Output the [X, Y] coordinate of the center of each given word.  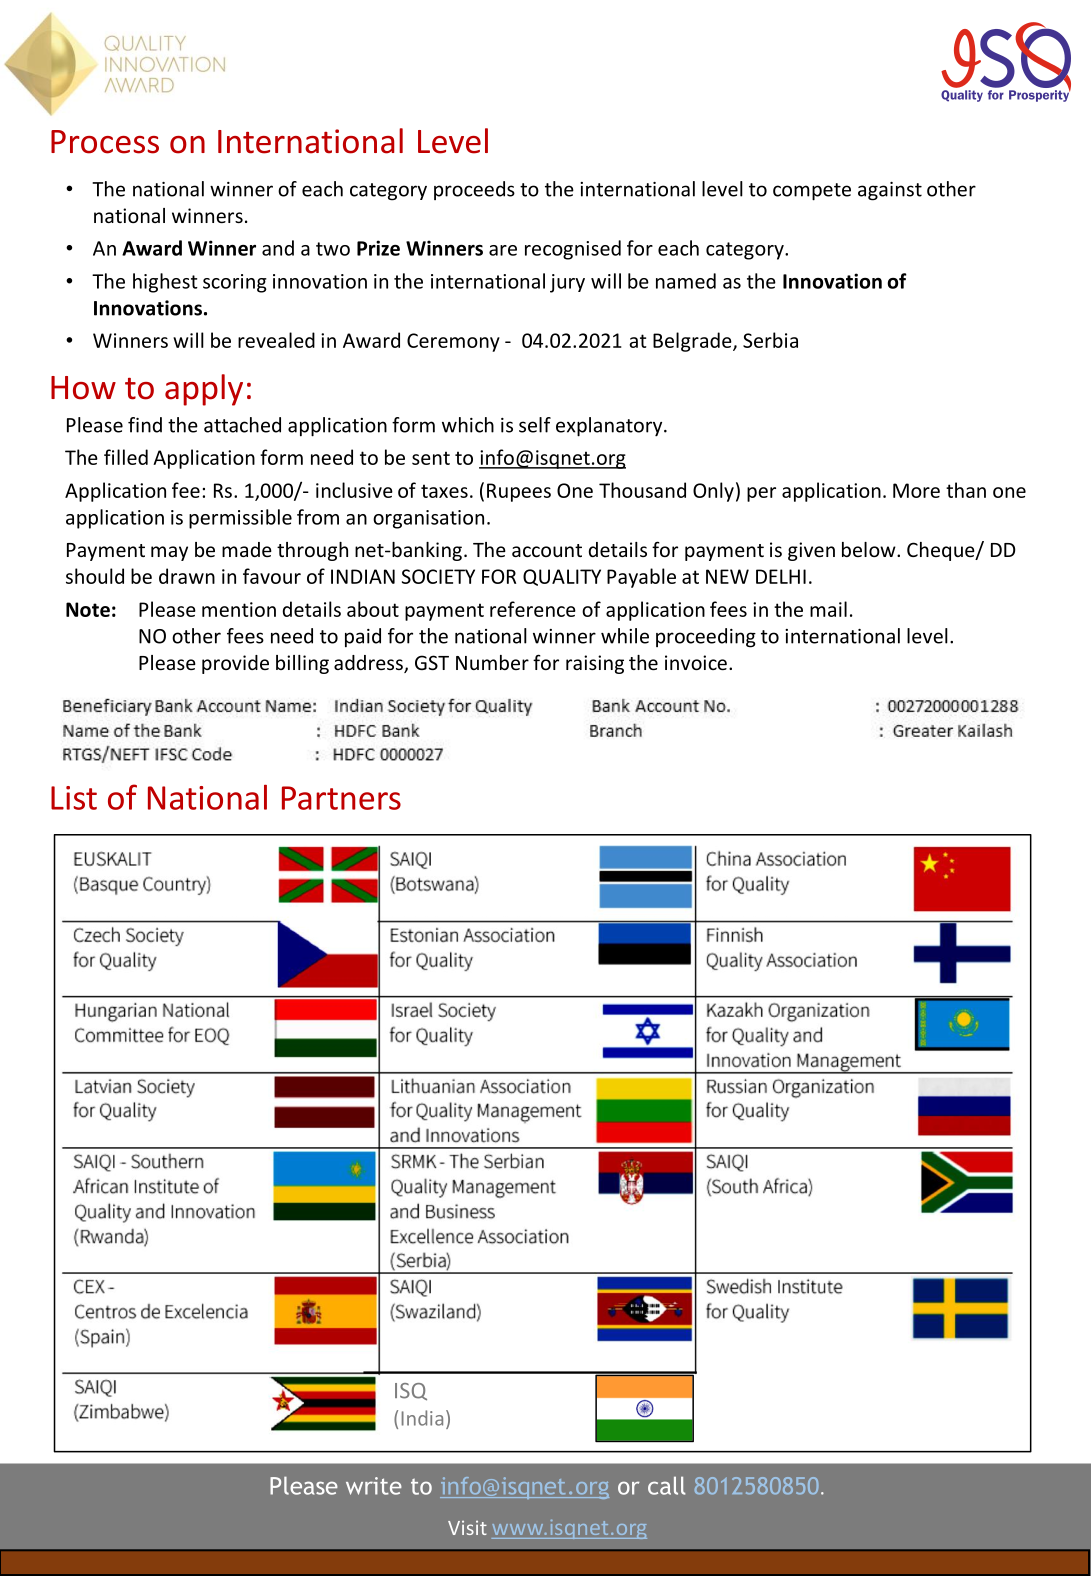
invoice [696, 662]
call [667, 1485]
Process [105, 142]
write [374, 1486]
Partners [341, 798]
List [74, 798]
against [890, 191]
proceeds [474, 190]
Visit [467, 1527]
